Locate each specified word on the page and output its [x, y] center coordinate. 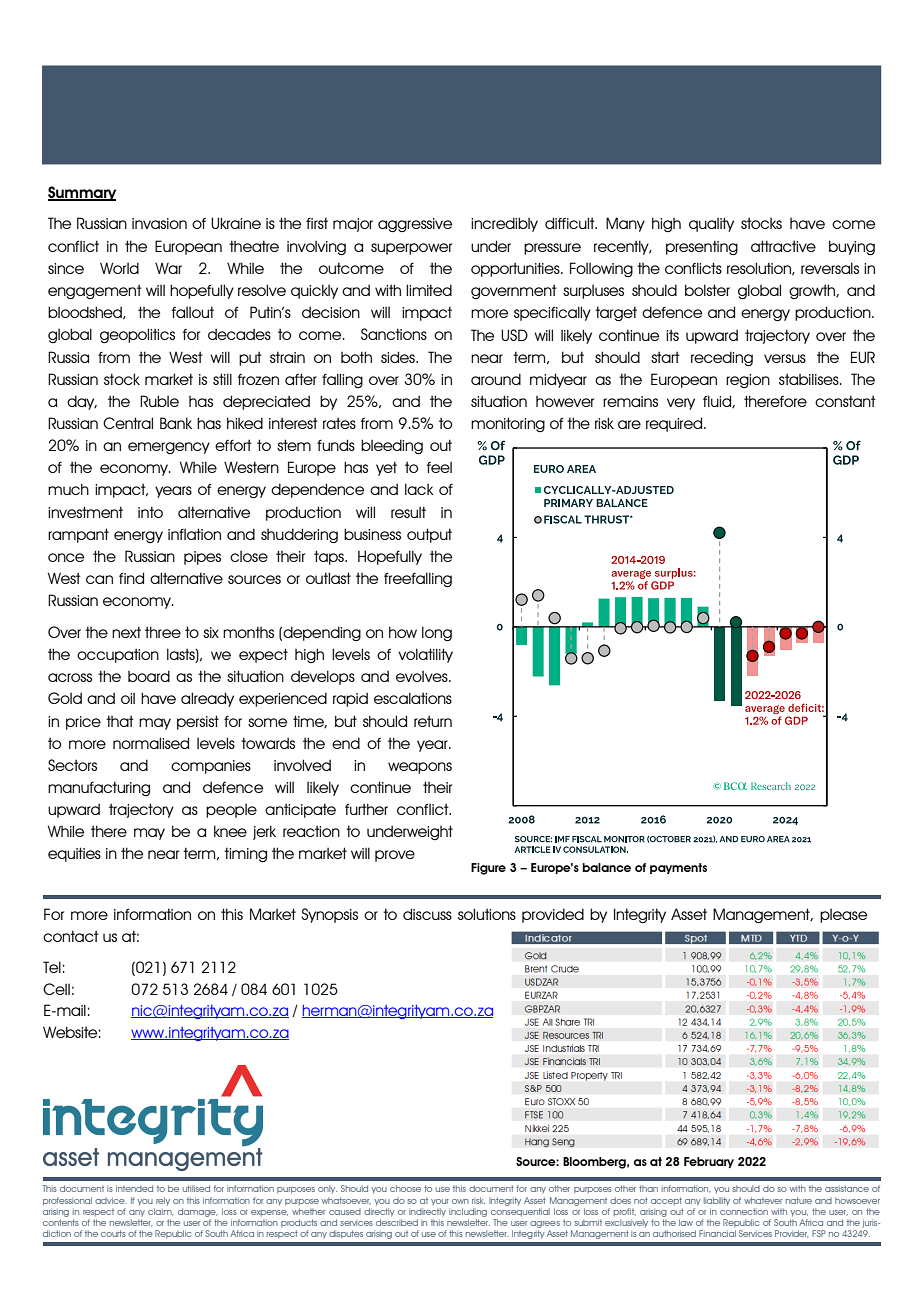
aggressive [415, 225]
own [460, 1201]
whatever [763, 1200]
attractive [783, 246]
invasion [159, 223]
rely [163, 1201]
